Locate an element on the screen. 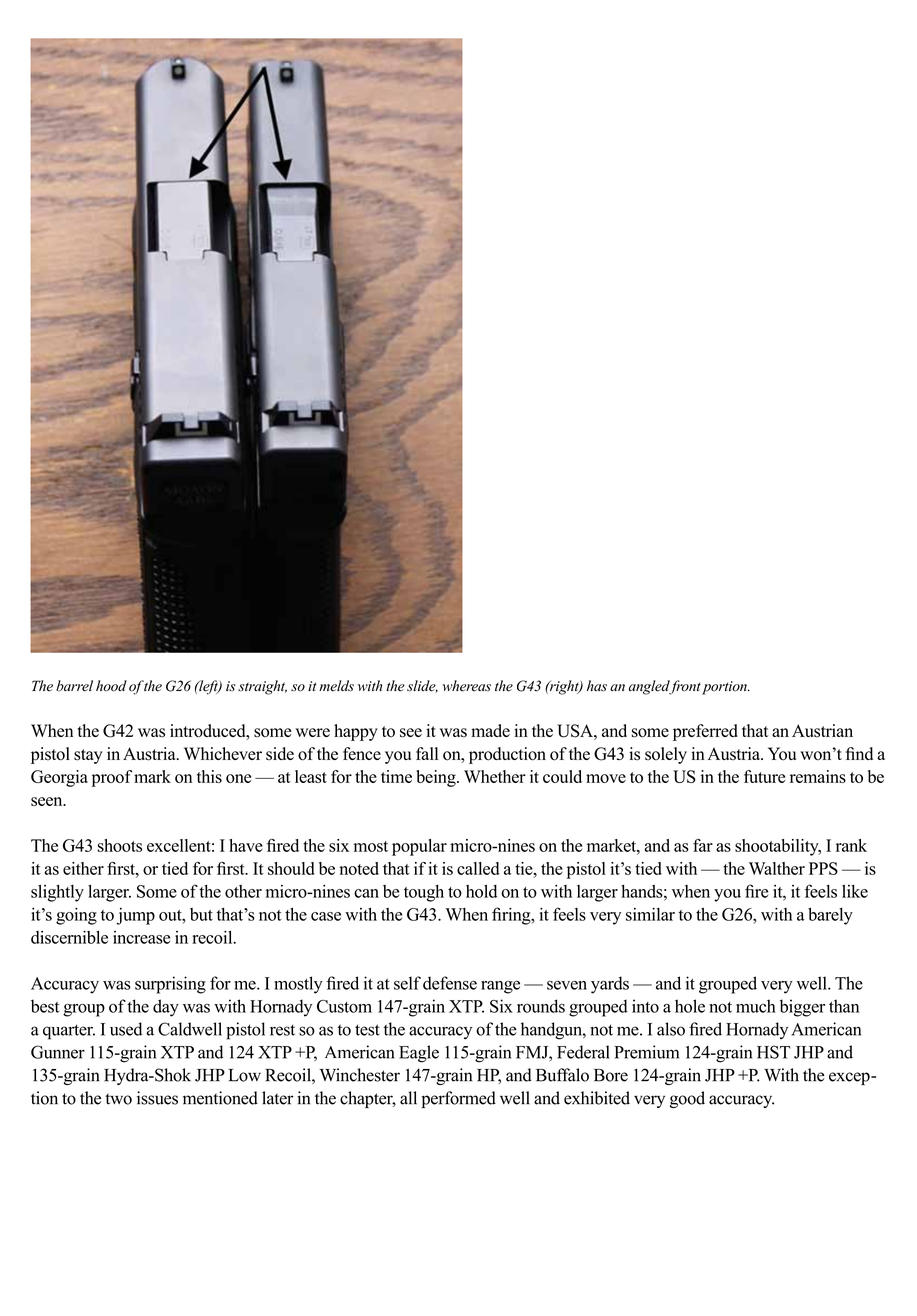 The image size is (917, 1316). rounds is located at coordinates (541, 1006).
